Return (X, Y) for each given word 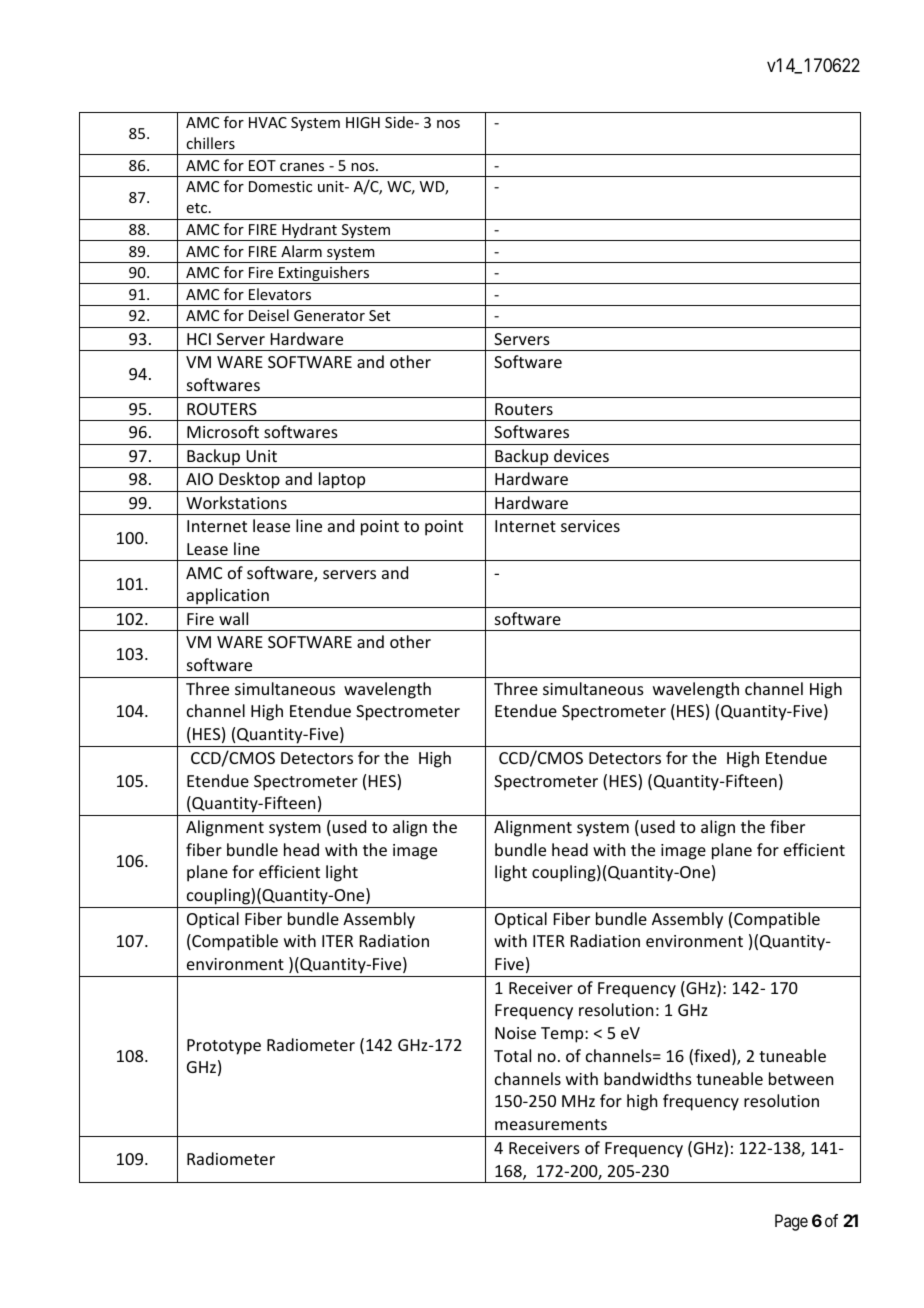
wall (233, 618)
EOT (262, 165)
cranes (302, 167)
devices (581, 455)
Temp (563, 1035)
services (590, 526)
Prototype (224, 1047)
